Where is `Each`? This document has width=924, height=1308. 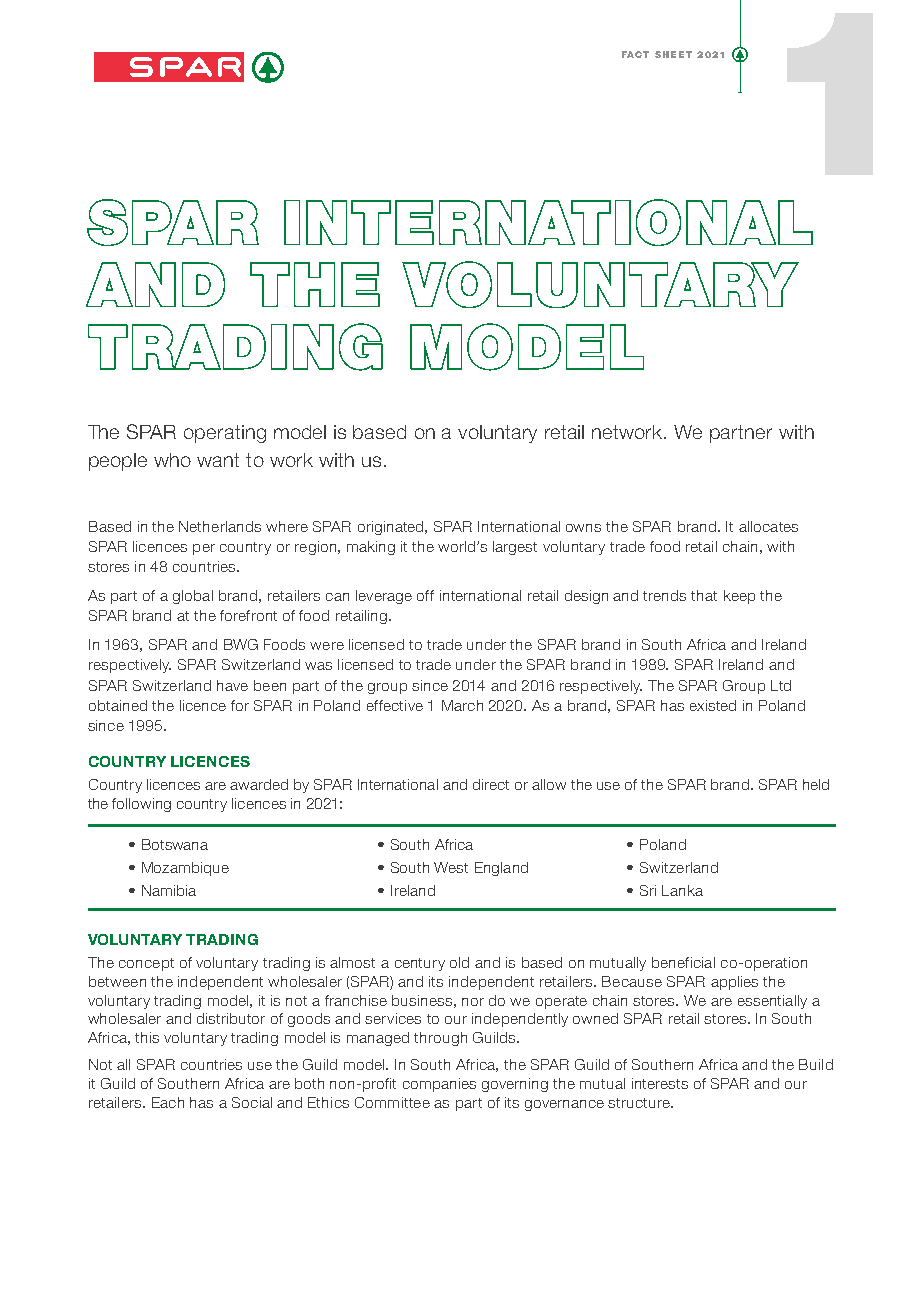 Each is located at coordinates (168, 1102).
